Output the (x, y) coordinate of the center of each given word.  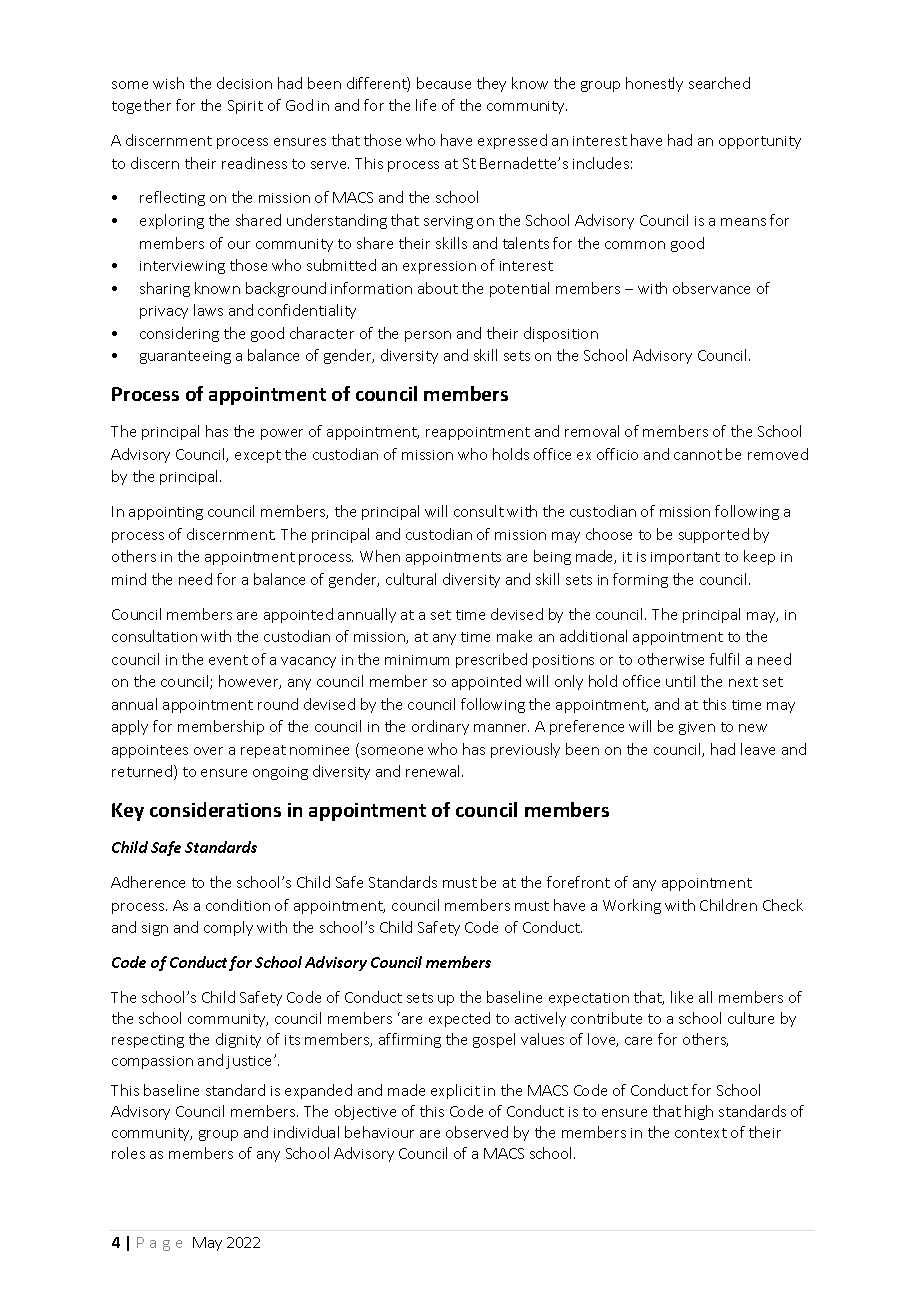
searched (719, 83)
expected (459, 1019)
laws (208, 310)
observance (711, 288)
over (208, 751)
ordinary (440, 727)
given (697, 728)
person (428, 336)
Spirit (245, 107)
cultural (411, 579)
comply (228, 928)
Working (632, 906)
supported (714, 535)
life (426, 105)
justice (250, 1062)
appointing (166, 513)
